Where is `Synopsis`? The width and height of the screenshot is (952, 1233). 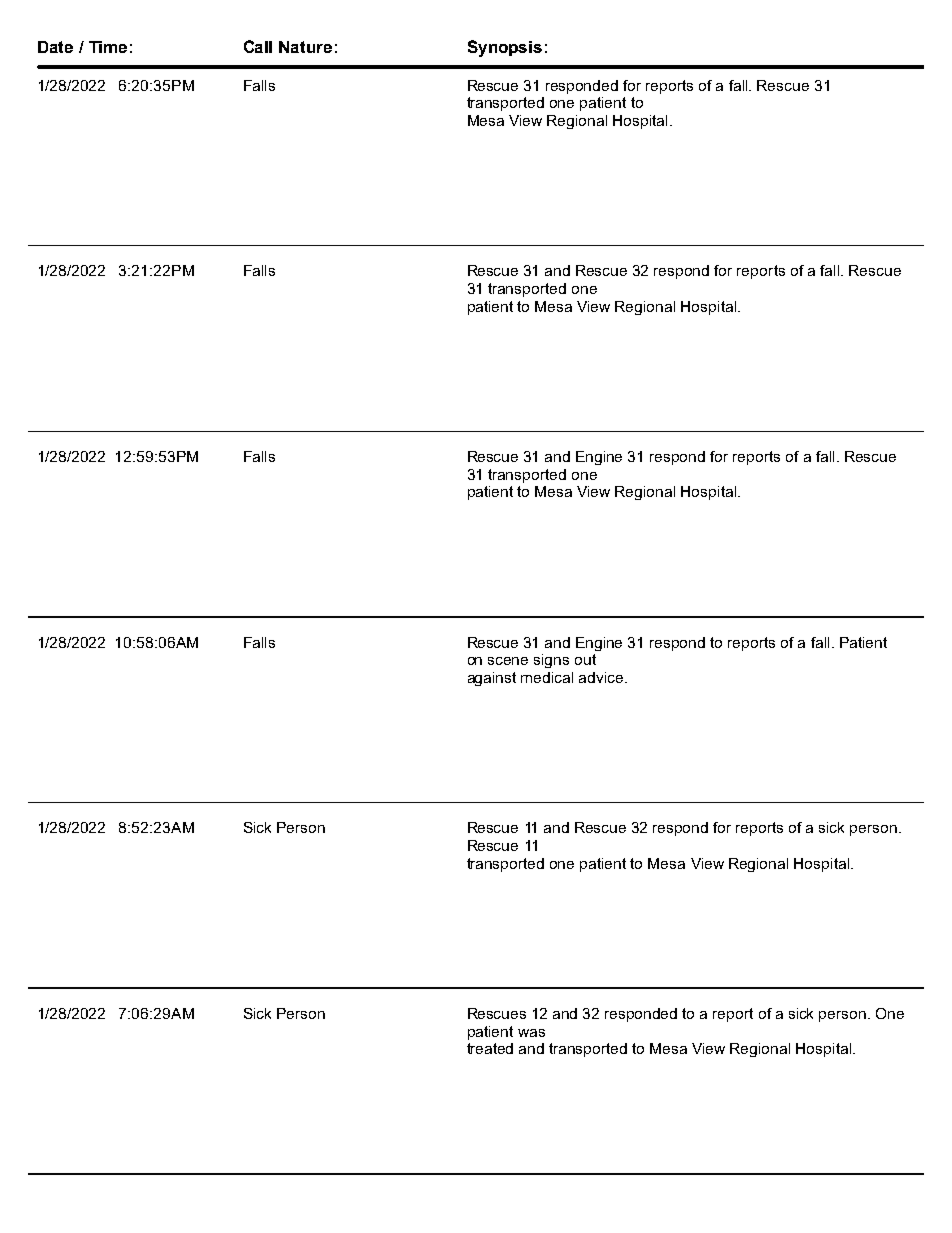 Synopsis is located at coordinates (505, 48).
